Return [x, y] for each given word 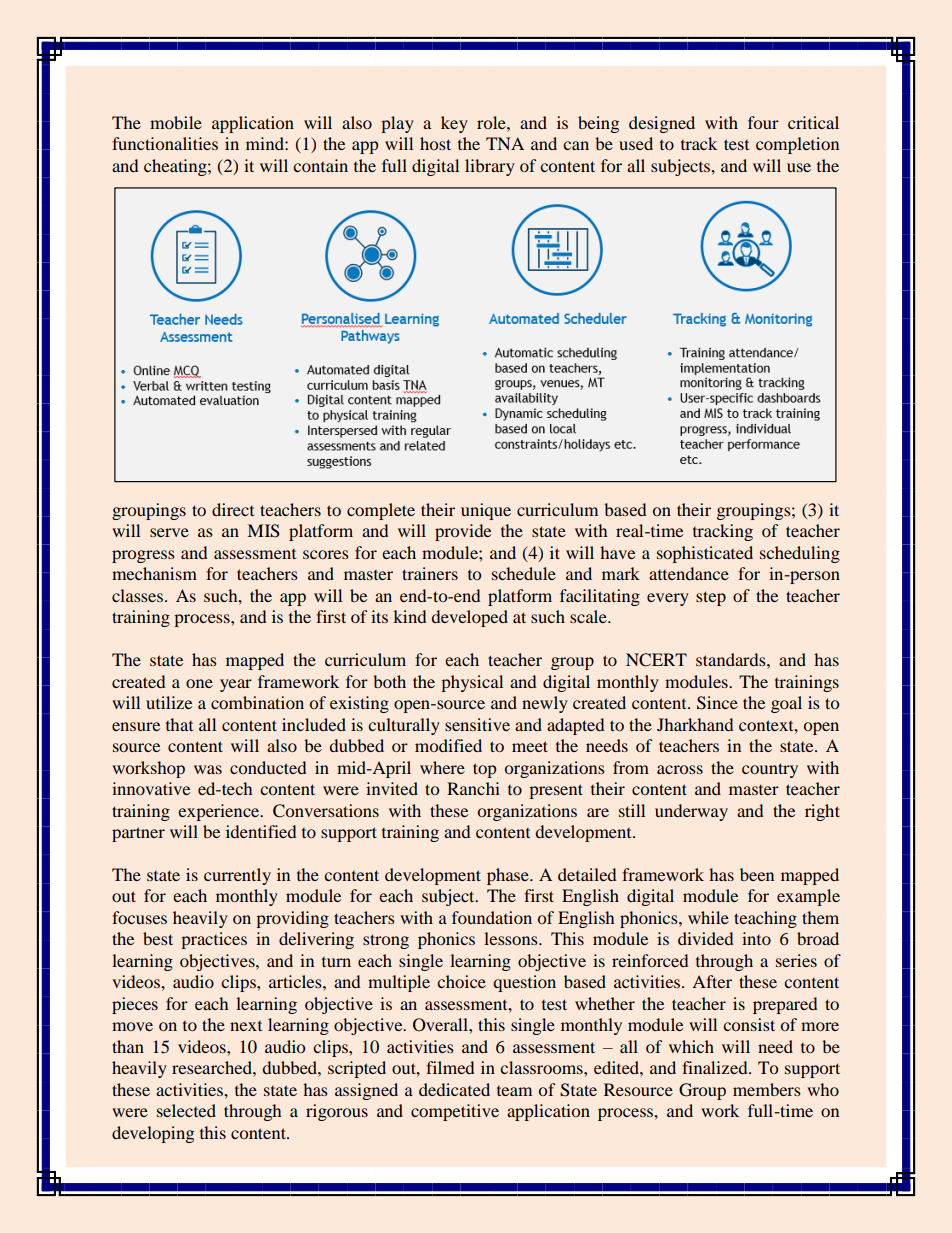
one [199, 683]
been [757, 874]
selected [186, 1110]
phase [509, 876]
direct [233, 509]
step [711, 598]
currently [237, 876]
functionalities [165, 143]
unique [486, 511]
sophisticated [705, 554]
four [763, 122]
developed [469, 618]
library [490, 167]
